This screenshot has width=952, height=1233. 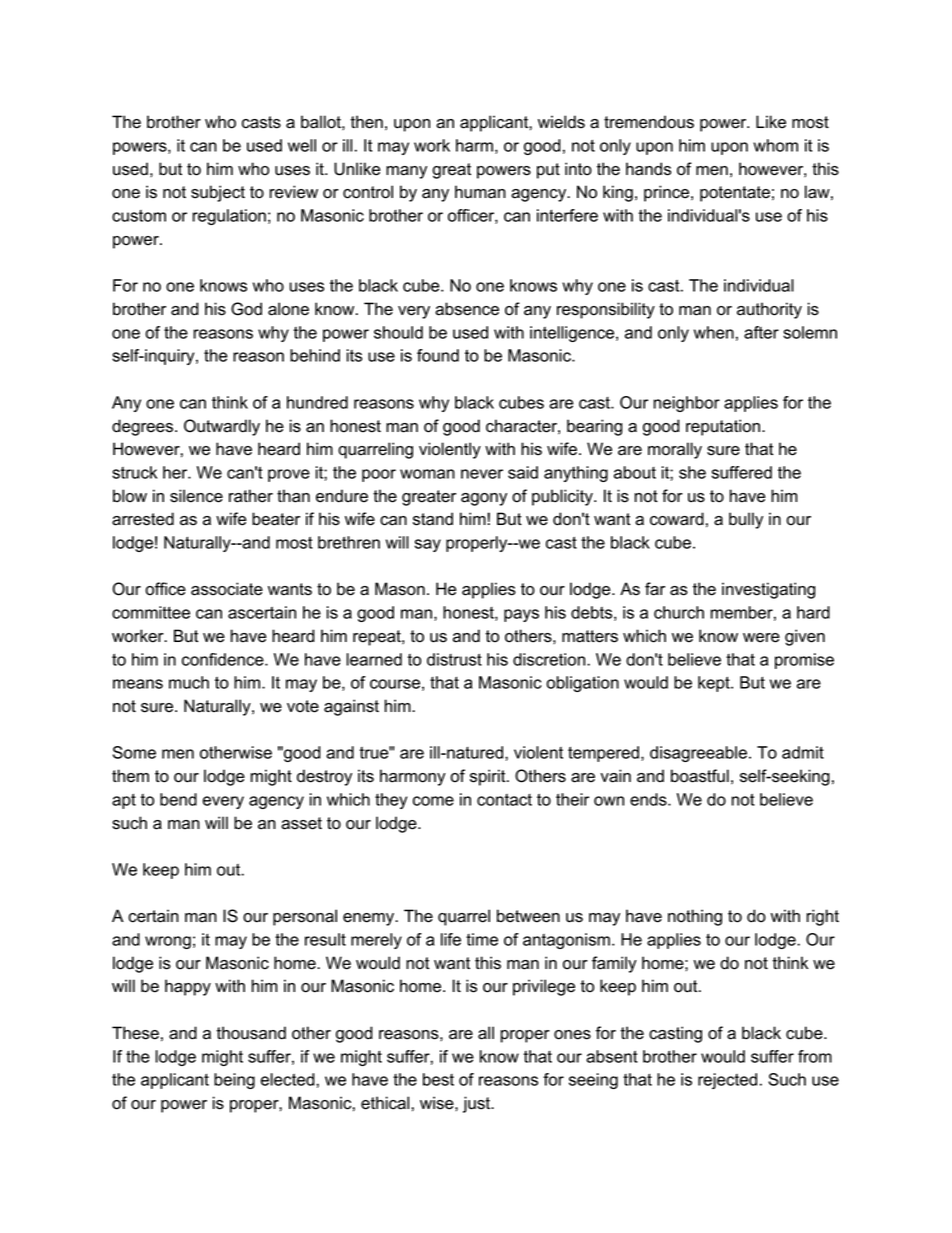 What do you see at coordinates (438, 1079) in the screenshot?
I see `best` at bounding box center [438, 1079].
